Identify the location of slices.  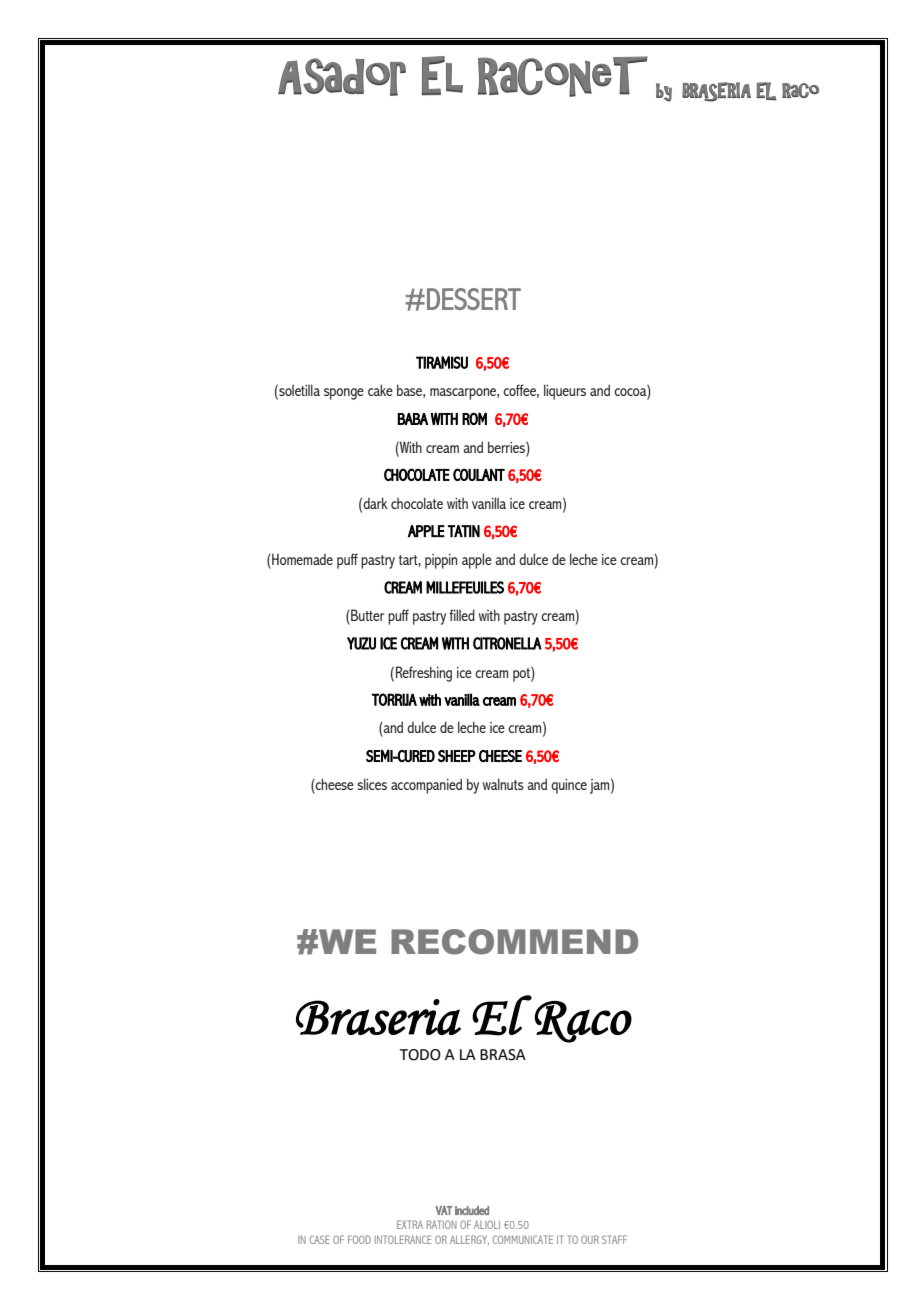
(372, 784).
